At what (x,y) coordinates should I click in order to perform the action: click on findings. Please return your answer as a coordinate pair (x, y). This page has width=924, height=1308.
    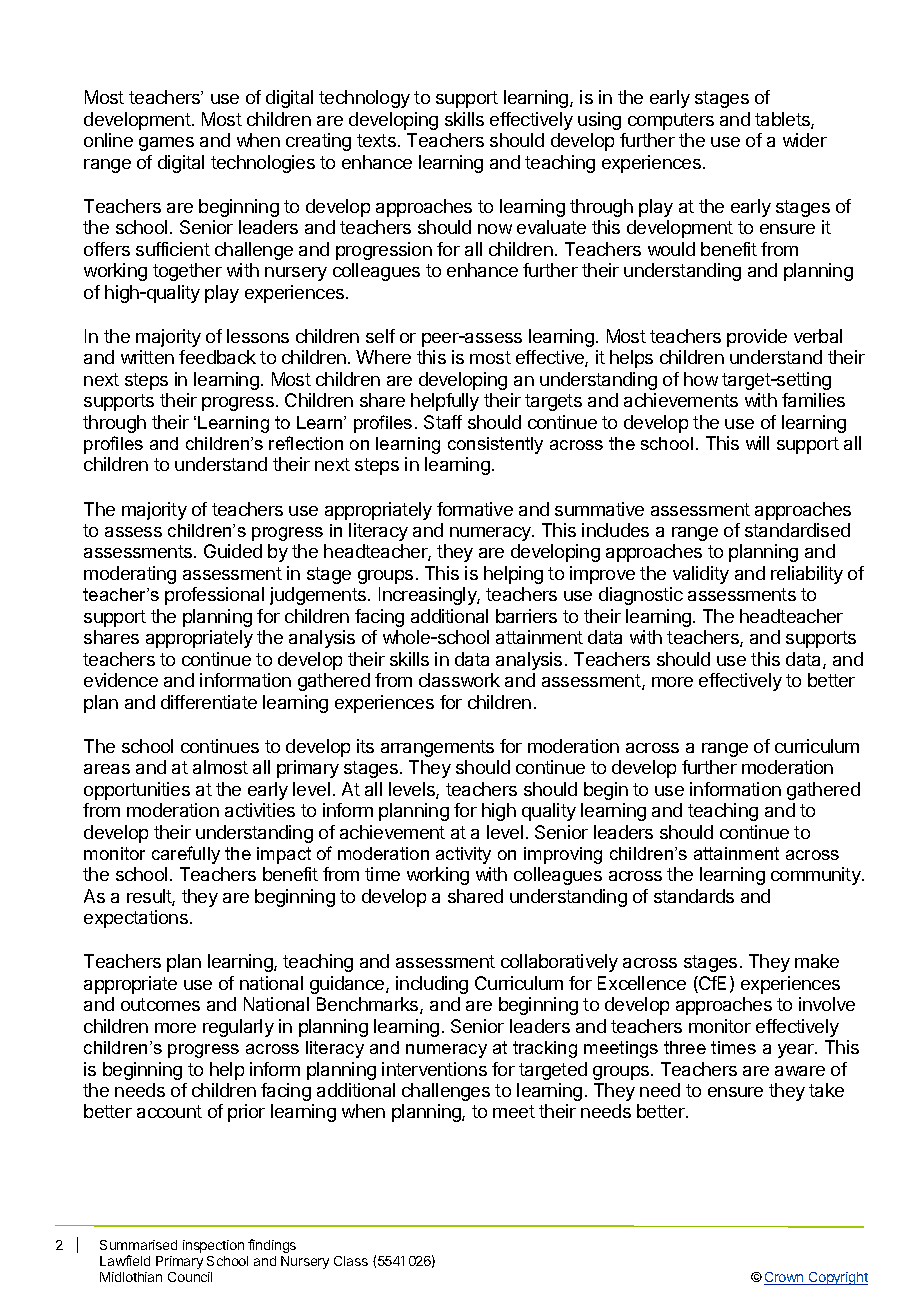
    Looking at the image, I should click on (272, 1246).
